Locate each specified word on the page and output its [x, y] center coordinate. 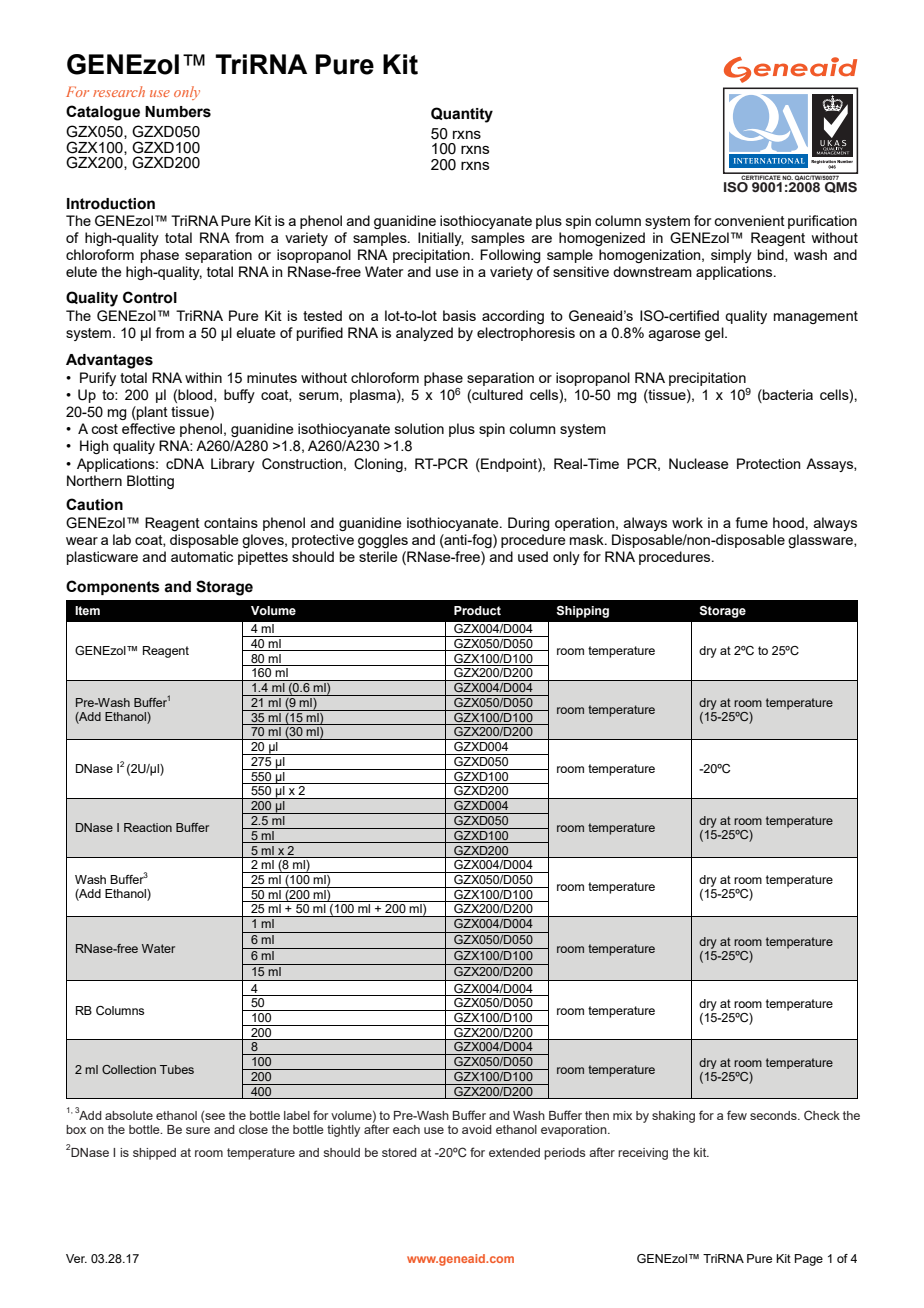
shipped [154, 1154]
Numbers [178, 112]
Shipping [582, 612]
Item [87, 610]
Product [477, 610]
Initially [441, 239]
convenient [749, 220]
